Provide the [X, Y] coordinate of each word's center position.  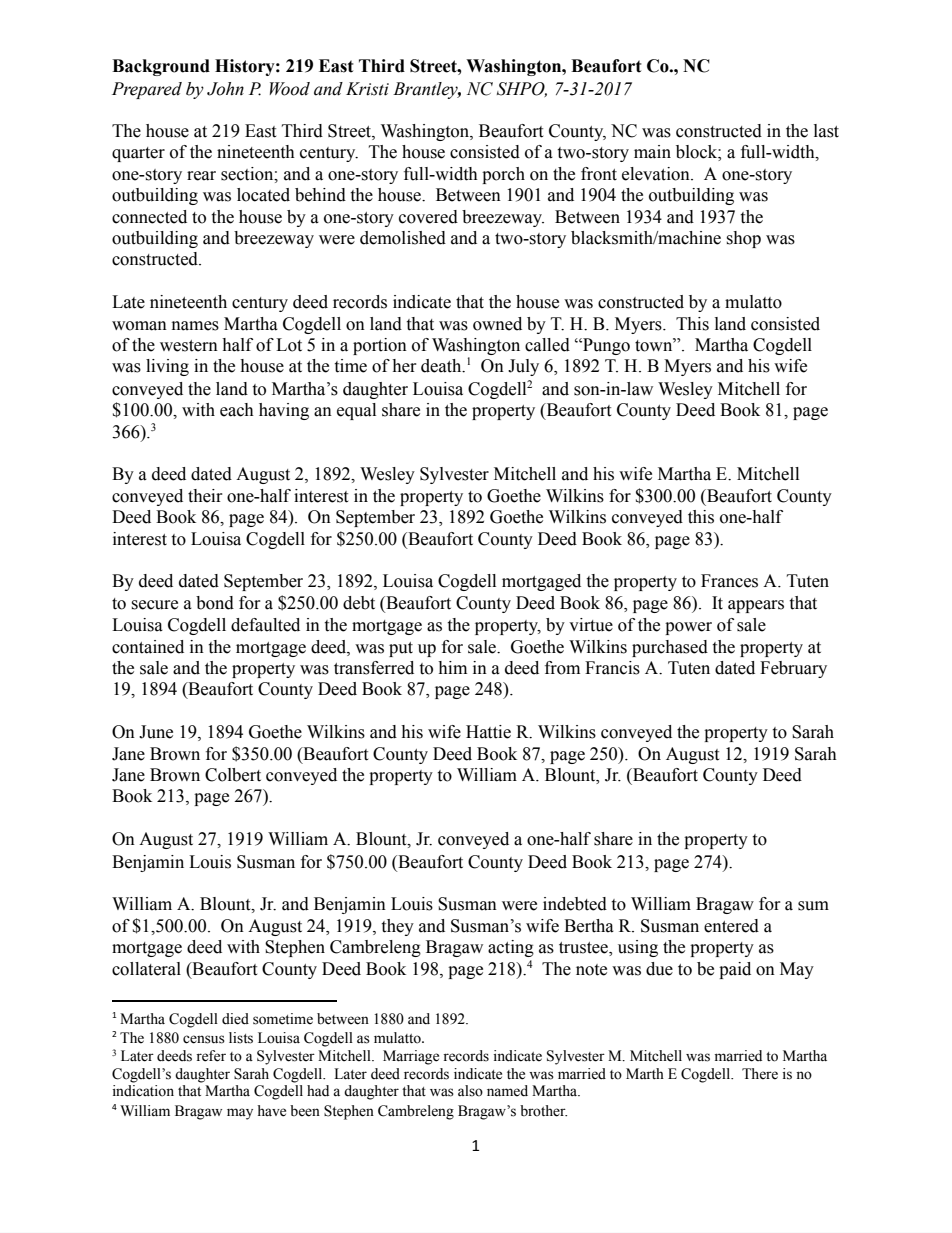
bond [215, 603]
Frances [729, 581]
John [225, 89]
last [826, 131]
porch [503, 175]
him [452, 667]
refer [211, 1056]
